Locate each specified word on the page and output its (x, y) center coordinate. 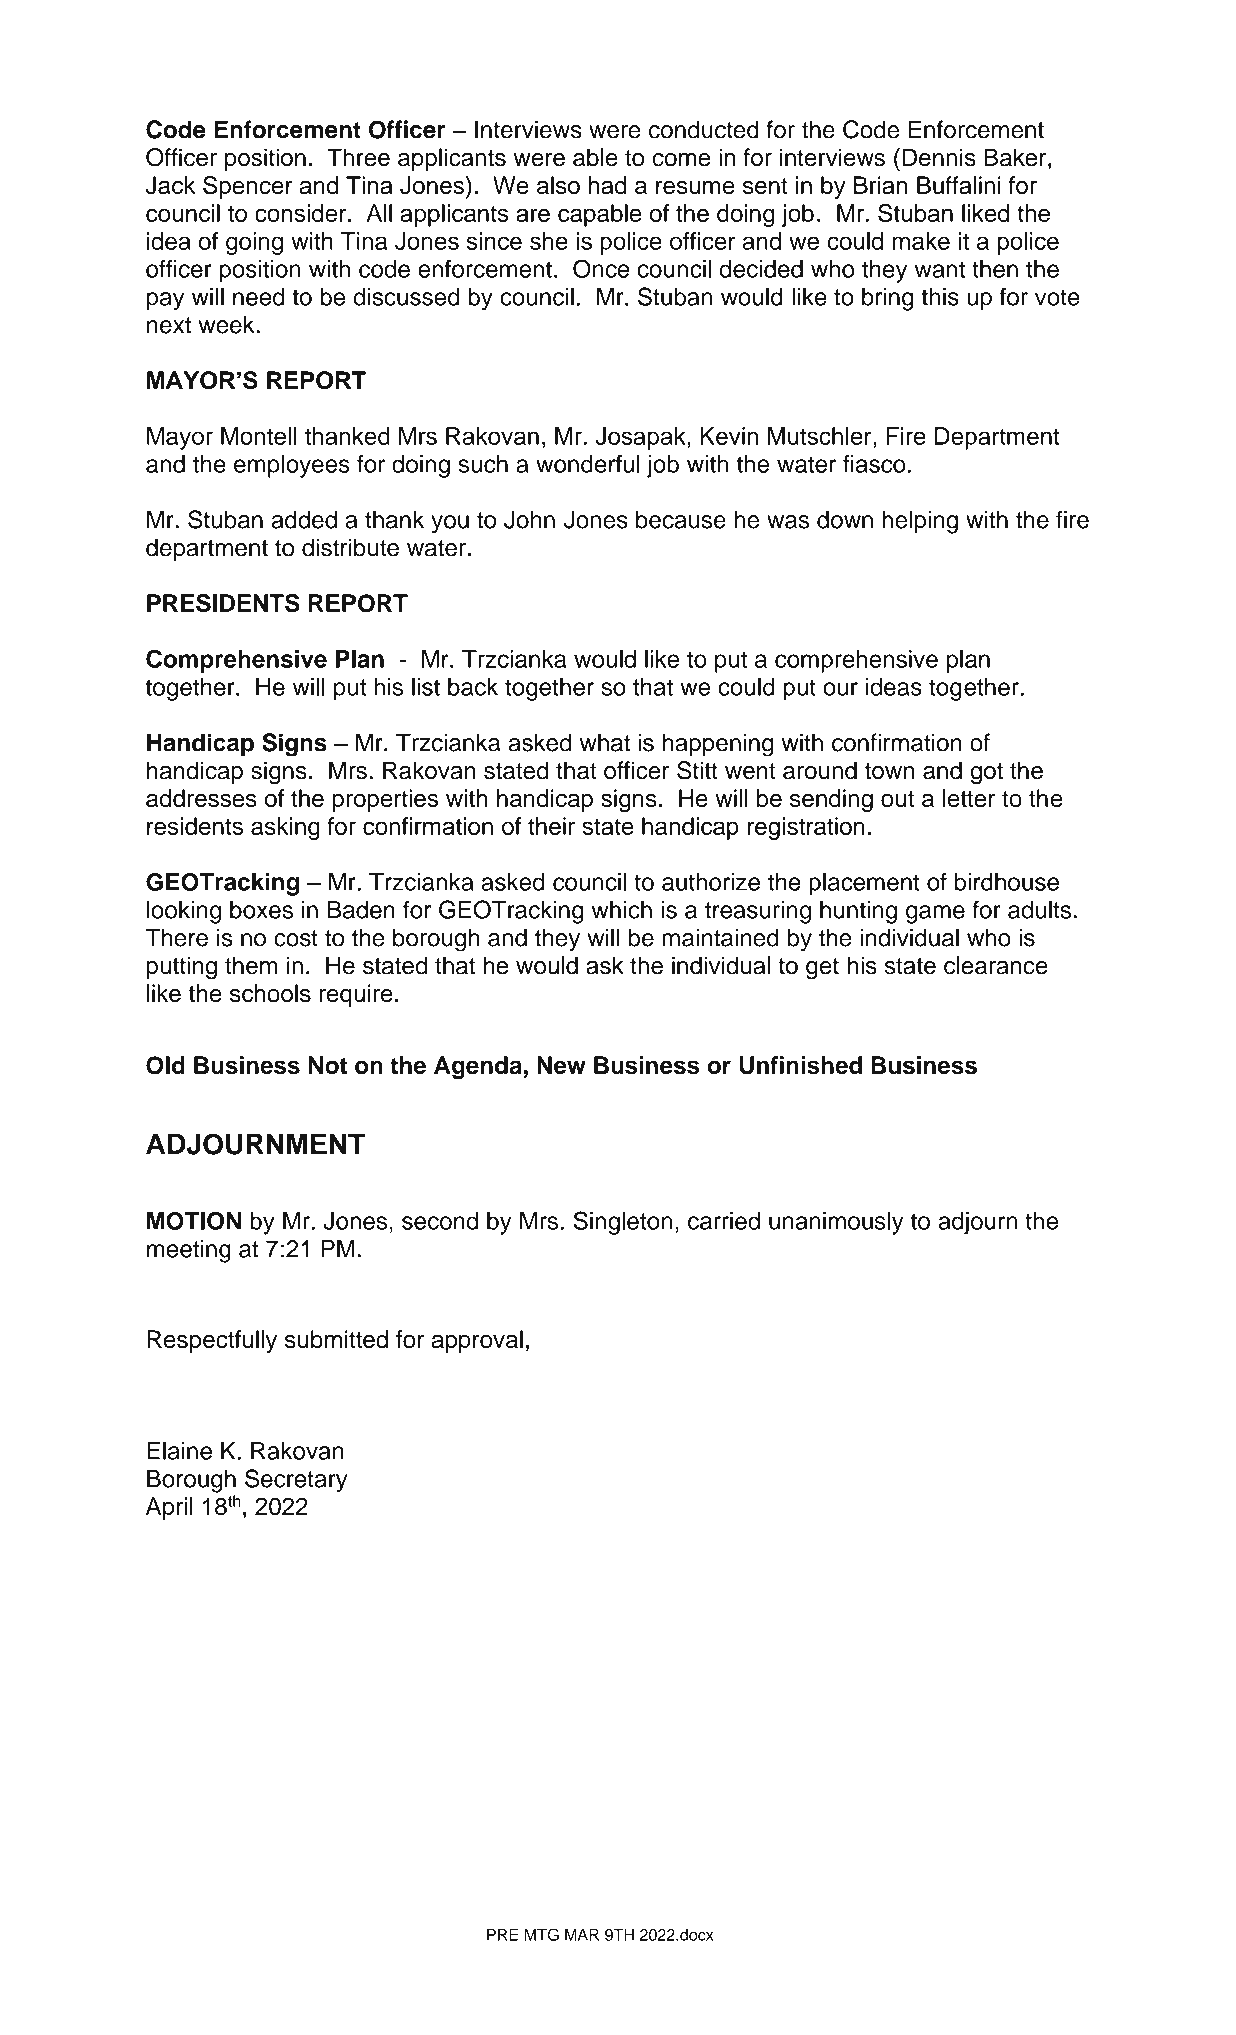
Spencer (248, 187)
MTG (541, 1934)
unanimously (836, 1223)
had (607, 185)
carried (724, 1221)
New (561, 1065)
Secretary (296, 1481)
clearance (996, 965)
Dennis (939, 157)
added (304, 519)
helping (920, 522)
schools (270, 993)
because (681, 519)
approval (477, 1341)
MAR (582, 1935)
